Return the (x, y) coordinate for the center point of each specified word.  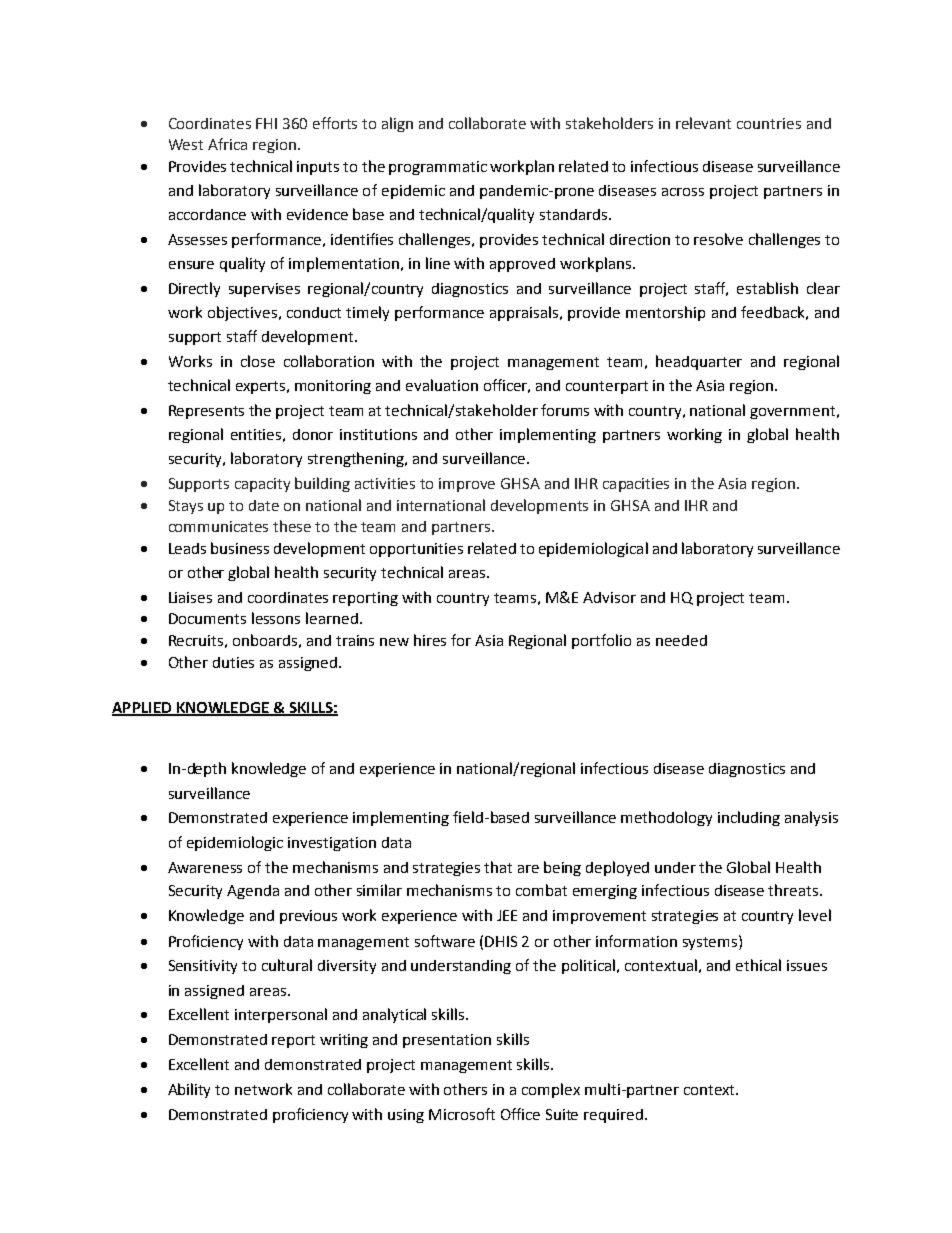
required (613, 1116)
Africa (227, 144)
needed (681, 640)
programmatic (438, 168)
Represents (206, 412)
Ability (189, 1090)
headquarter (699, 362)
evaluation (442, 385)
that (498, 867)
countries (769, 123)
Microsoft (462, 1114)
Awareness (205, 867)
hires (430, 640)
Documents (207, 618)
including (749, 818)
